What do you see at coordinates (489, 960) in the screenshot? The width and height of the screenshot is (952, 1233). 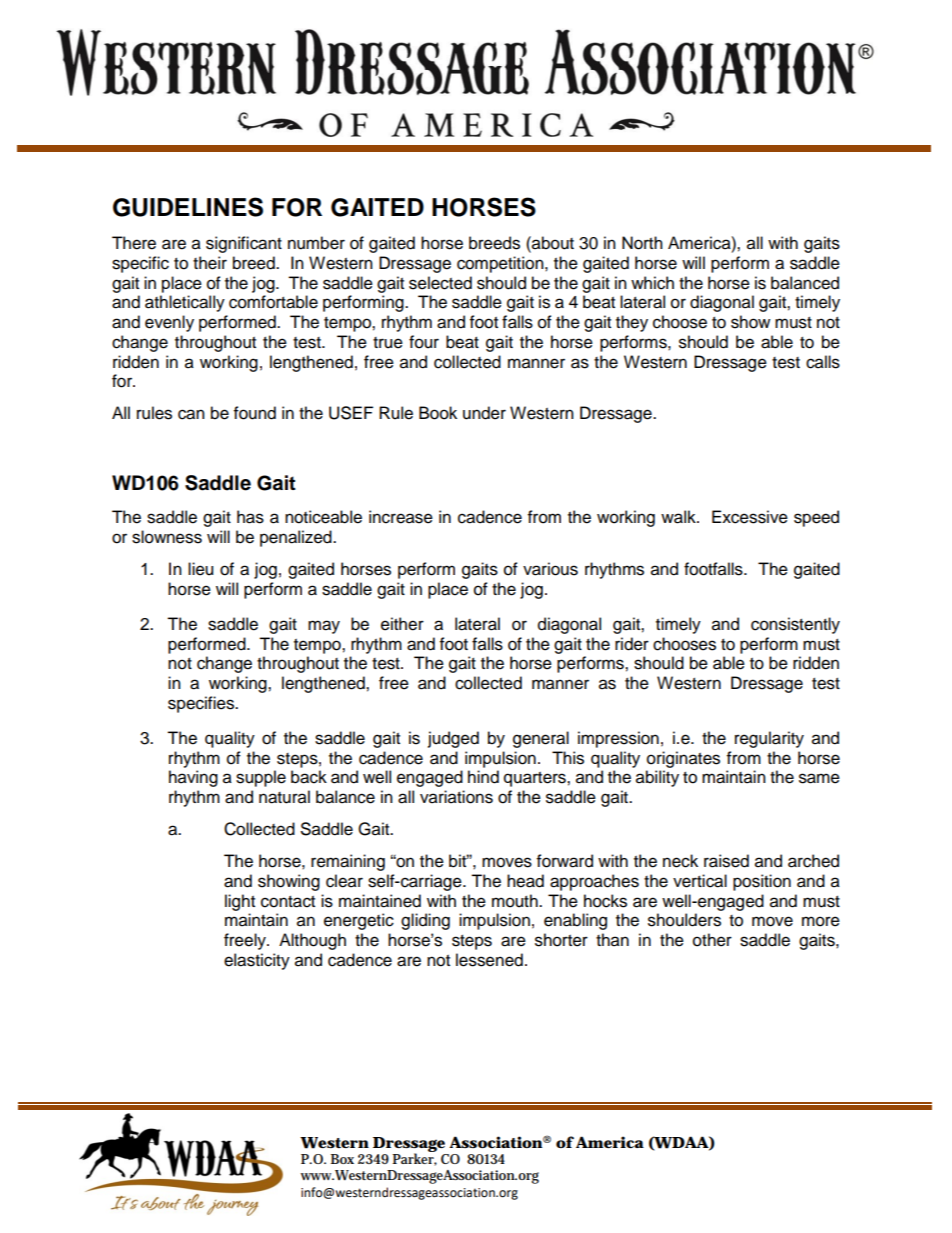 I see `lessened` at bounding box center [489, 960].
